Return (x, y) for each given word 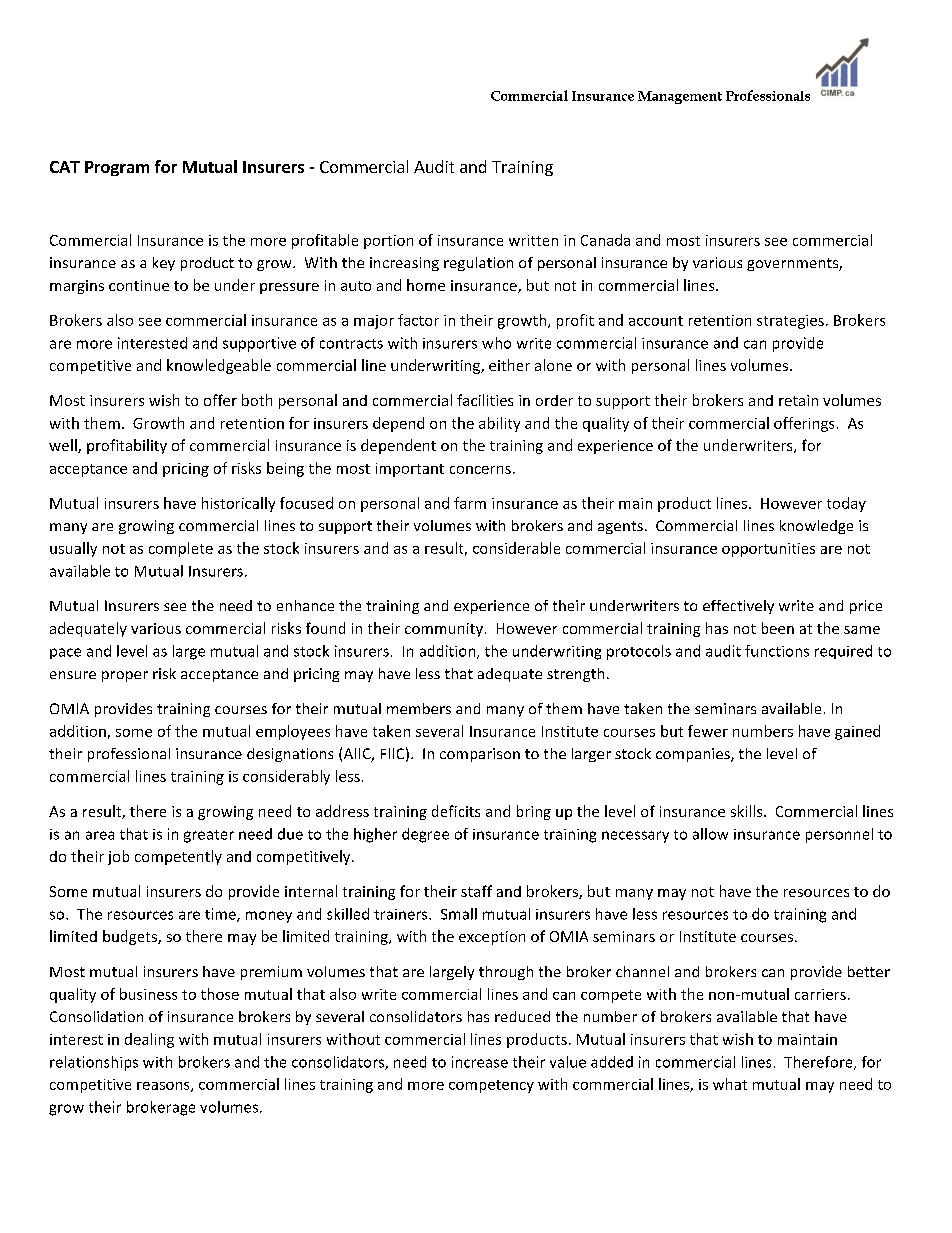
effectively (738, 607)
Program (117, 168)
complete (181, 549)
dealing (149, 1040)
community (444, 630)
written (533, 240)
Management (680, 97)
